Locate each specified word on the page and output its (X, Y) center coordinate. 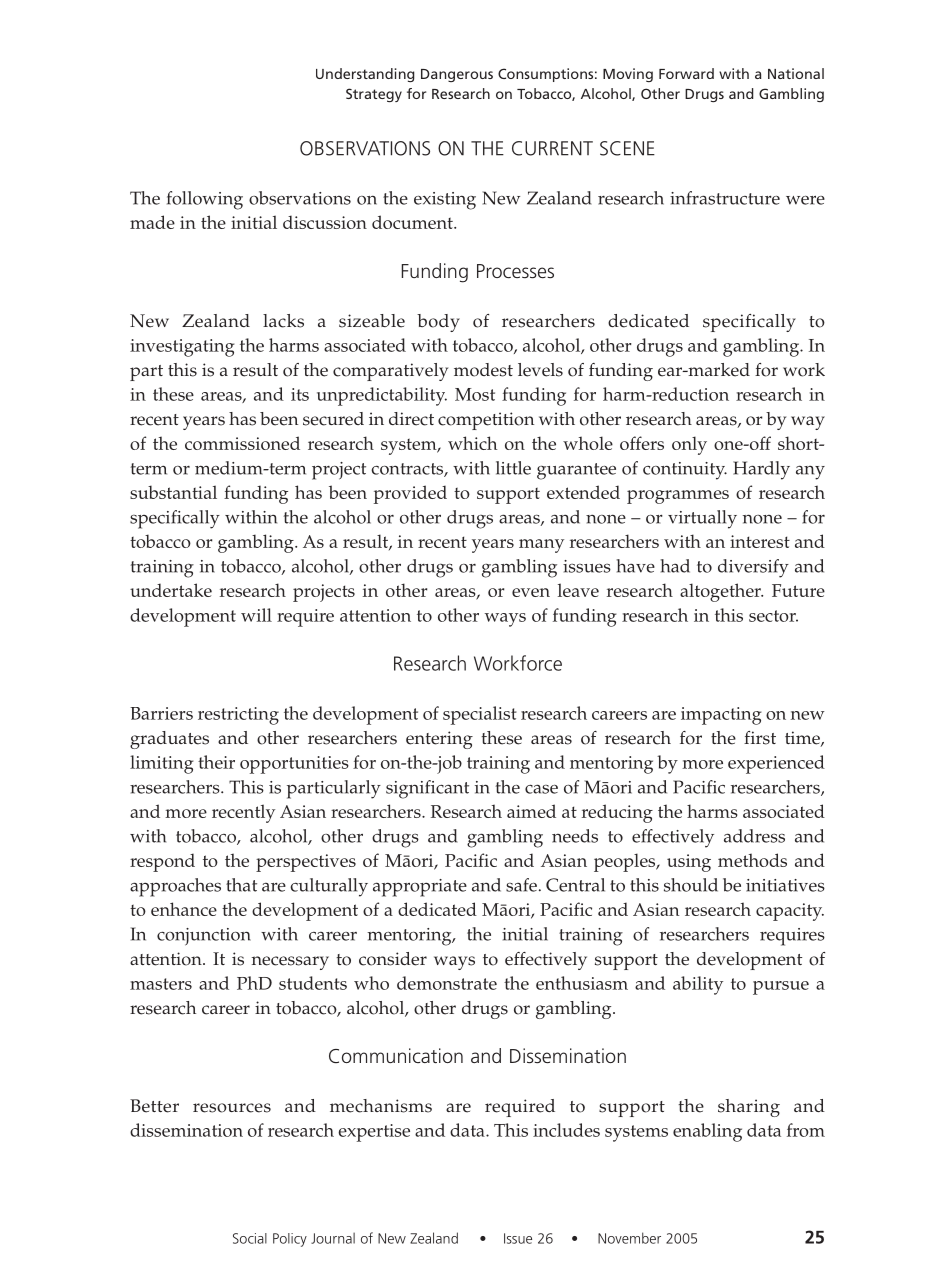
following (205, 200)
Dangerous (457, 75)
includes (566, 1130)
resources (232, 1108)
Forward (686, 73)
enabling (707, 1132)
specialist (480, 715)
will (256, 615)
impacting (721, 716)
